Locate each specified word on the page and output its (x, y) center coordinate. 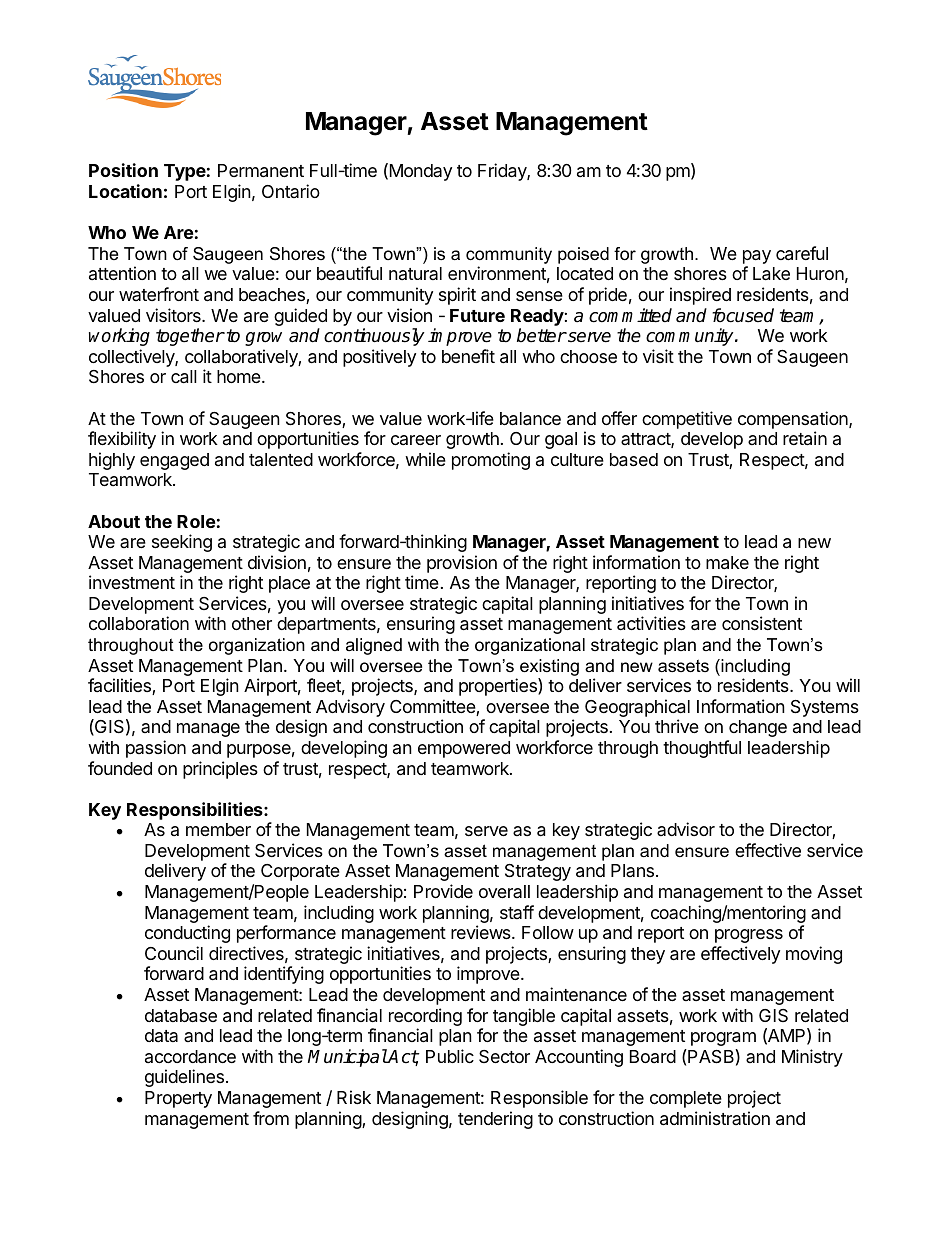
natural (415, 273)
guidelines (184, 1078)
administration (715, 1118)
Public (450, 1056)
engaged (174, 461)
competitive (687, 420)
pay (757, 258)
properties (499, 687)
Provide (443, 891)
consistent (762, 623)
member (218, 829)
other (252, 623)
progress (749, 936)
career (416, 440)
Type (185, 172)
